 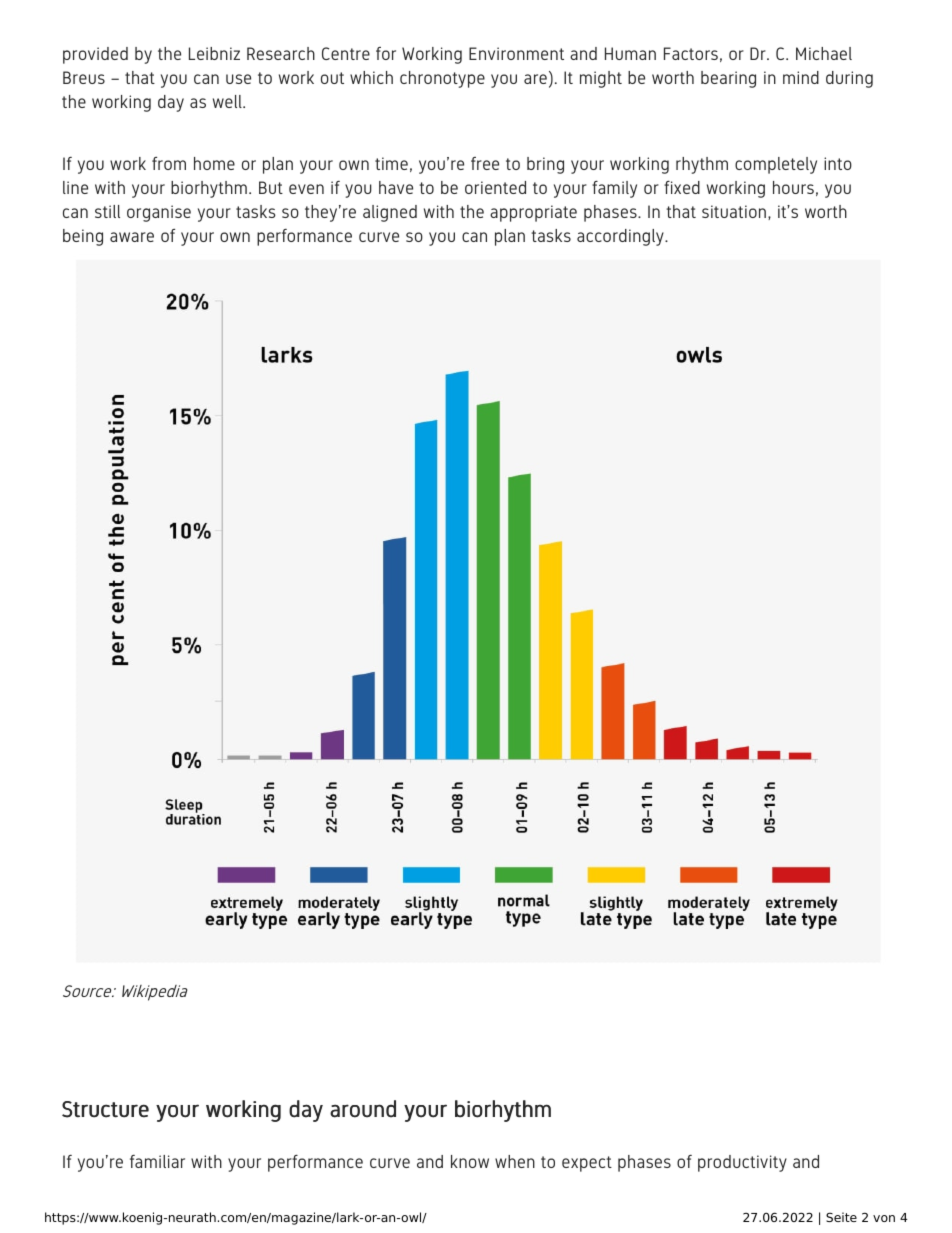 I want to click on mind, so click(x=801, y=77).
